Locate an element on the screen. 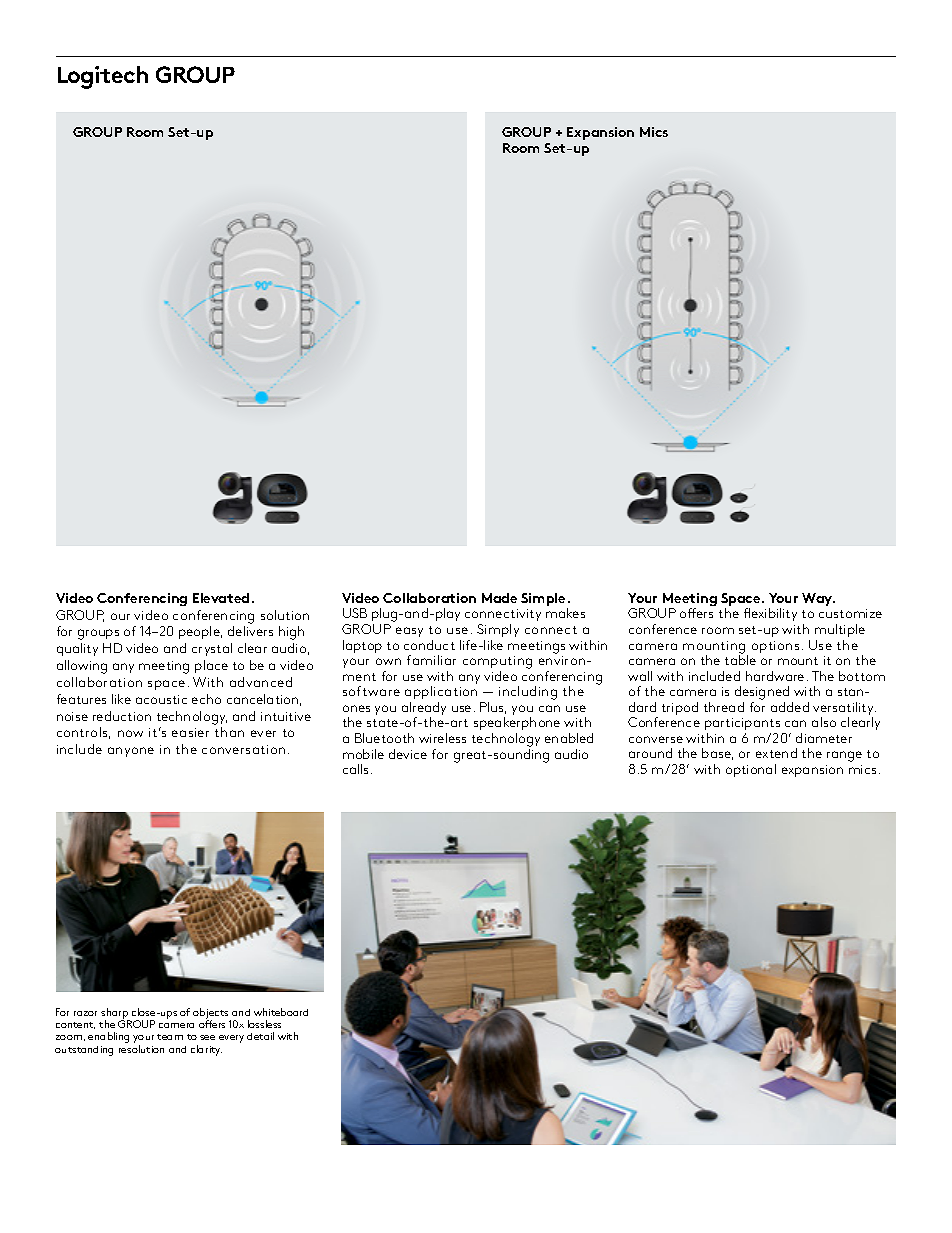 The width and height of the screenshot is (952, 1233). Made is located at coordinates (499, 598).
